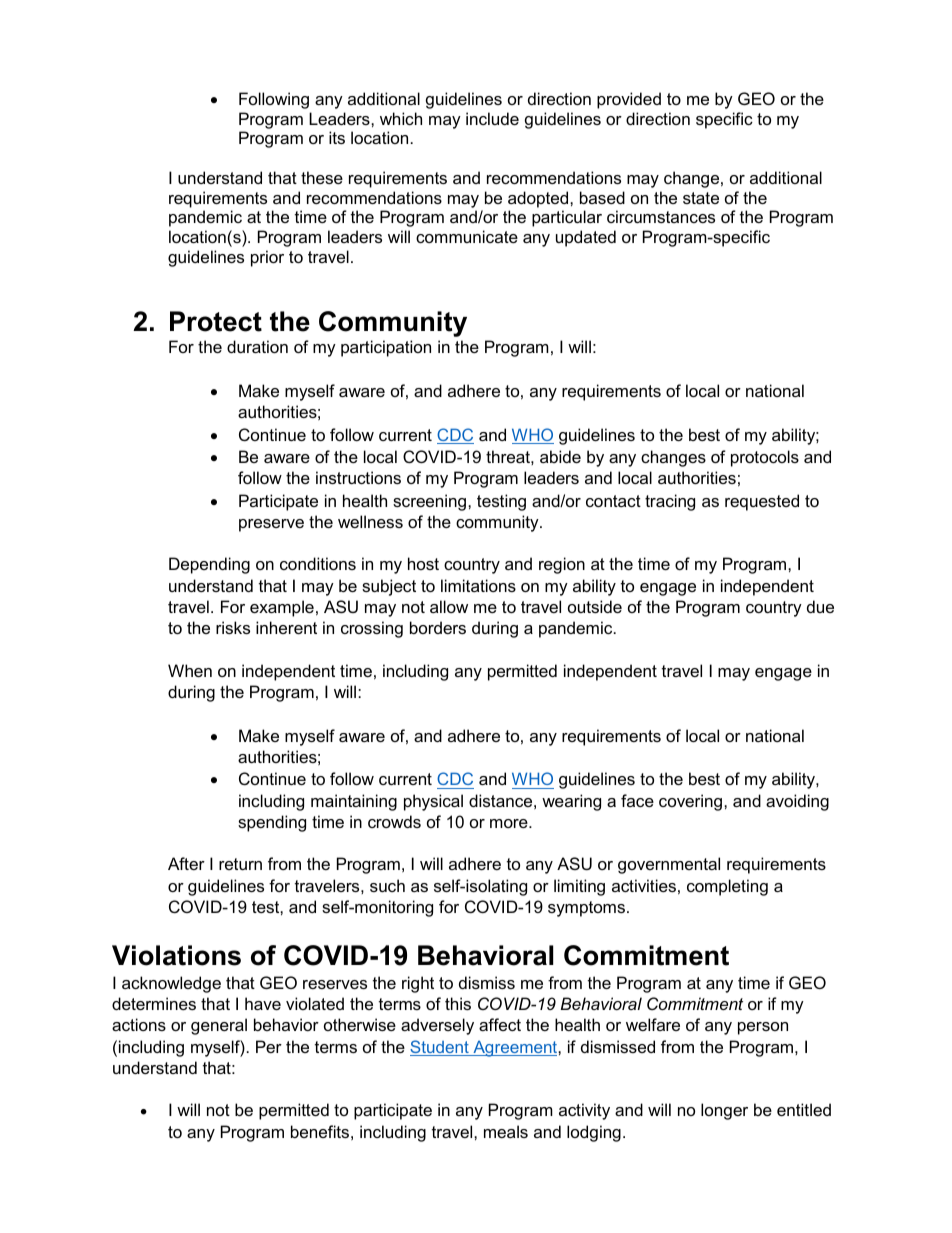 The width and height of the page is (952, 1233). Describe the element at coordinates (322, 177) in the page. I see `these` at that location.
